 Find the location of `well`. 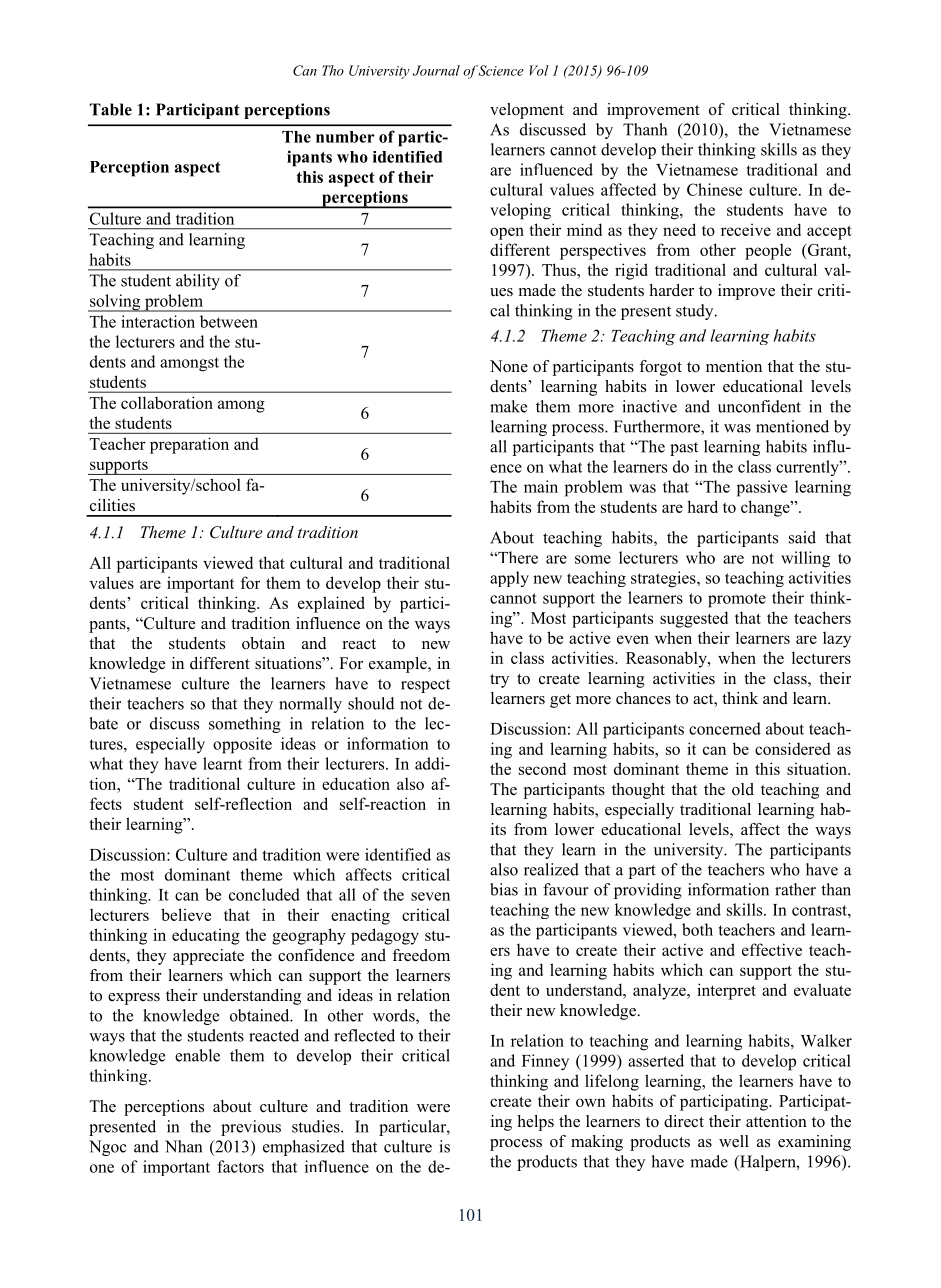

well is located at coordinates (734, 1141).
